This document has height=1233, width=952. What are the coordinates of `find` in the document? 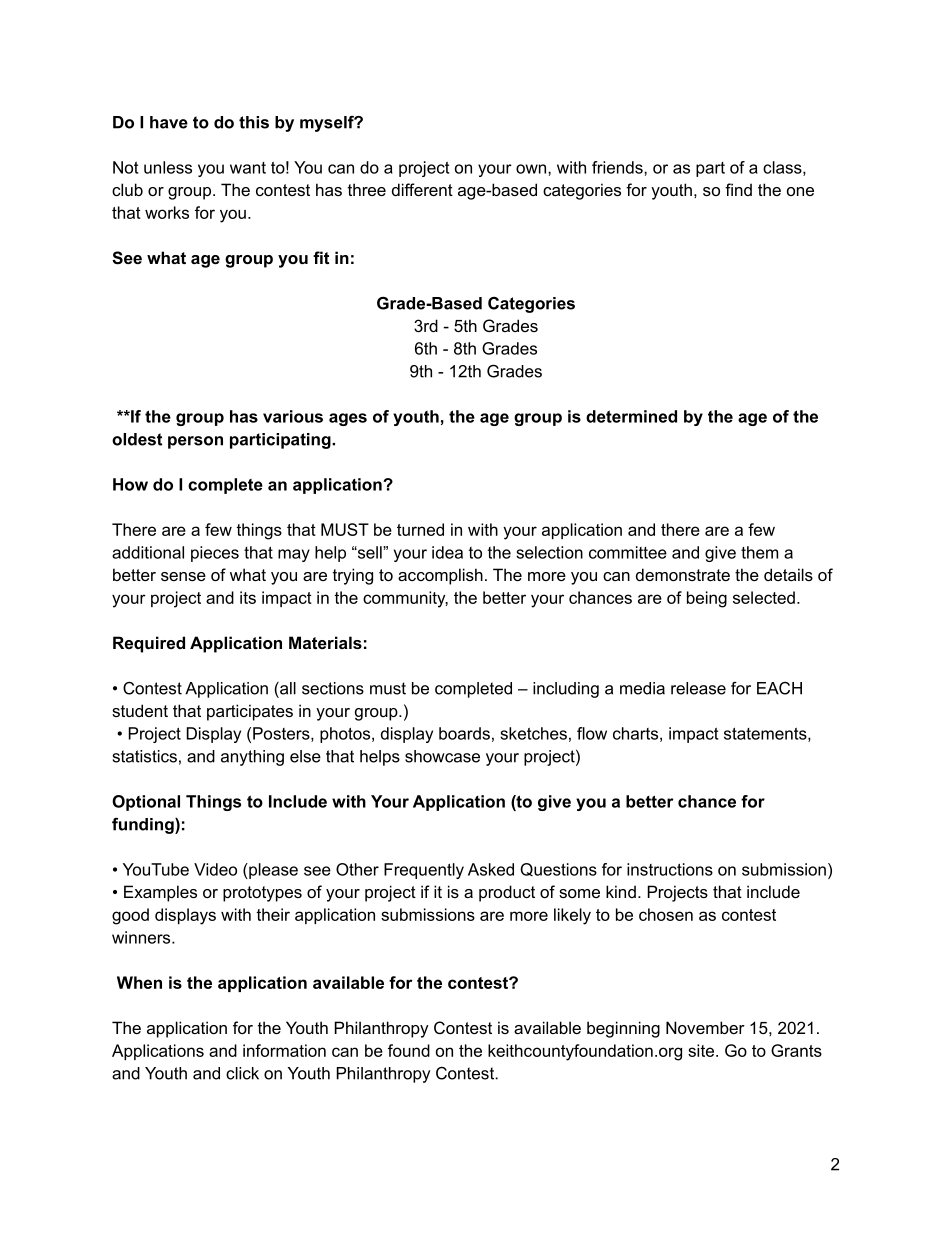 It's located at (738, 189).
